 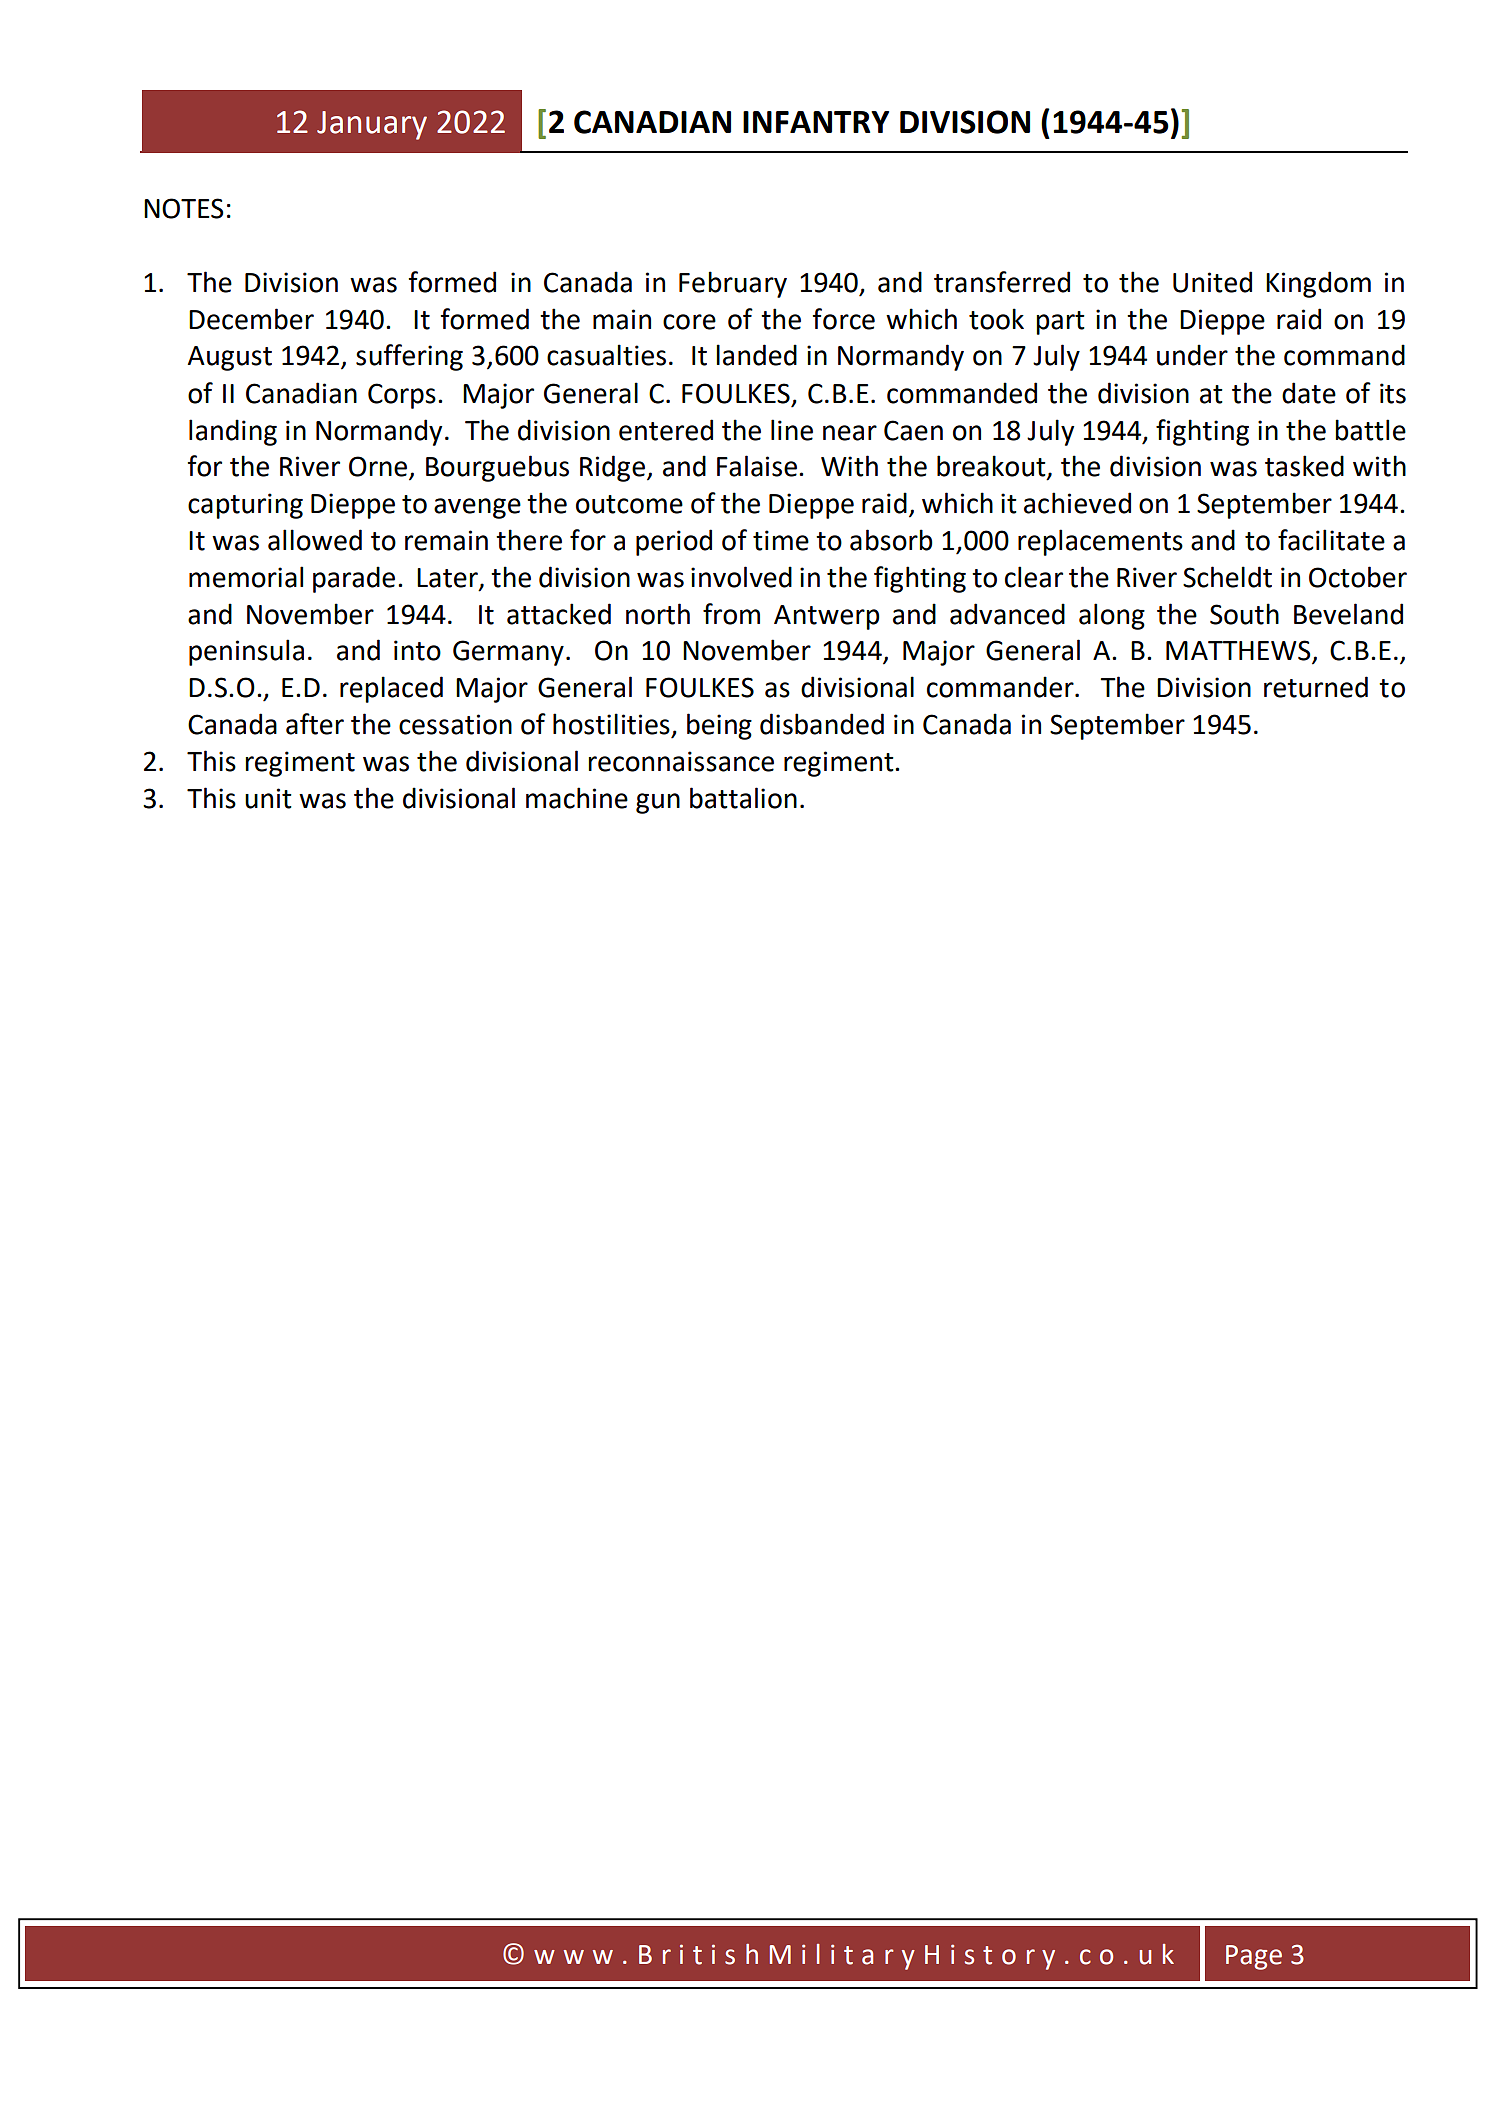 I want to click on January, so click(x=372, y=125).
